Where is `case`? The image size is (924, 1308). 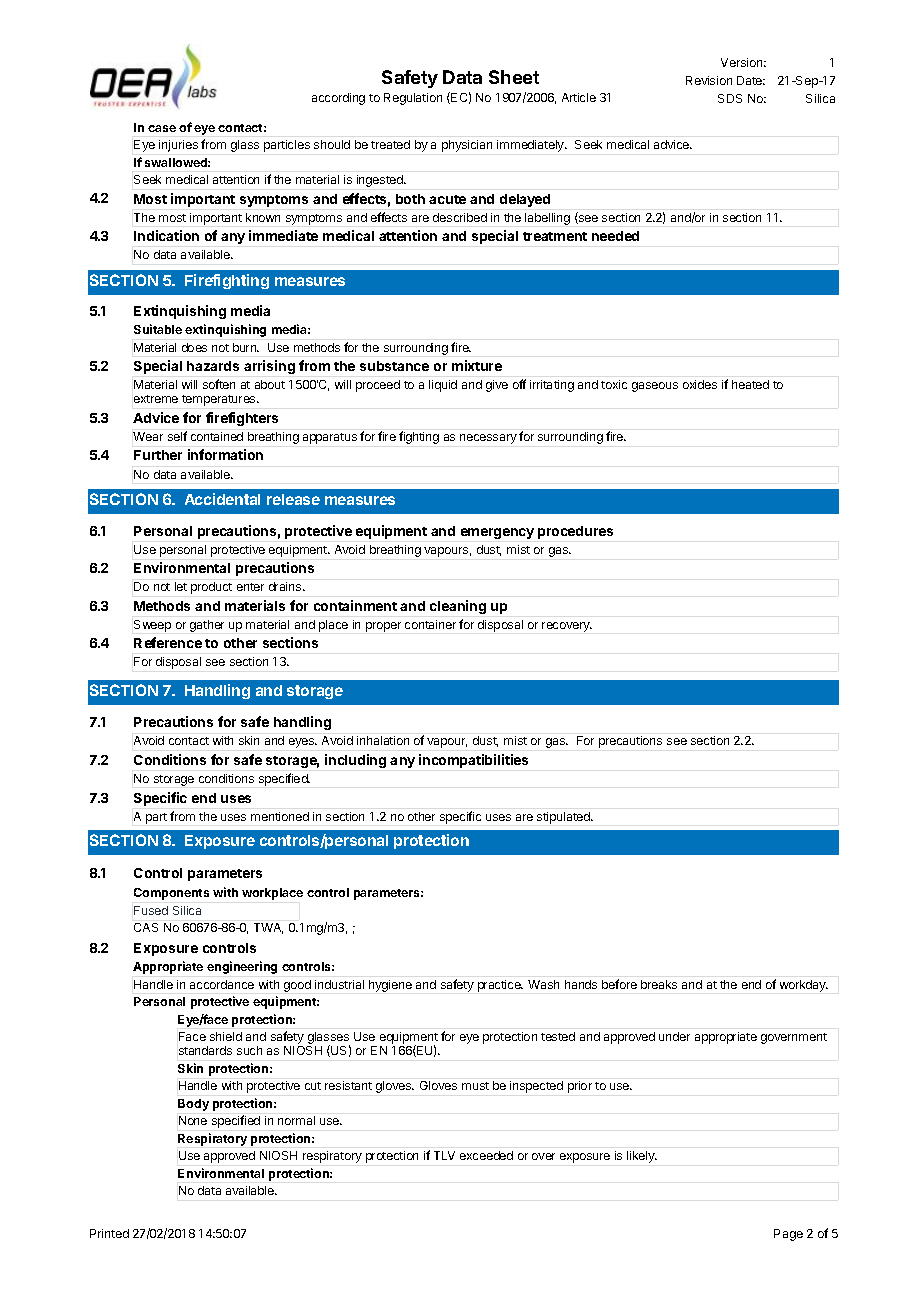
case is located at coordinates (162, 128).
